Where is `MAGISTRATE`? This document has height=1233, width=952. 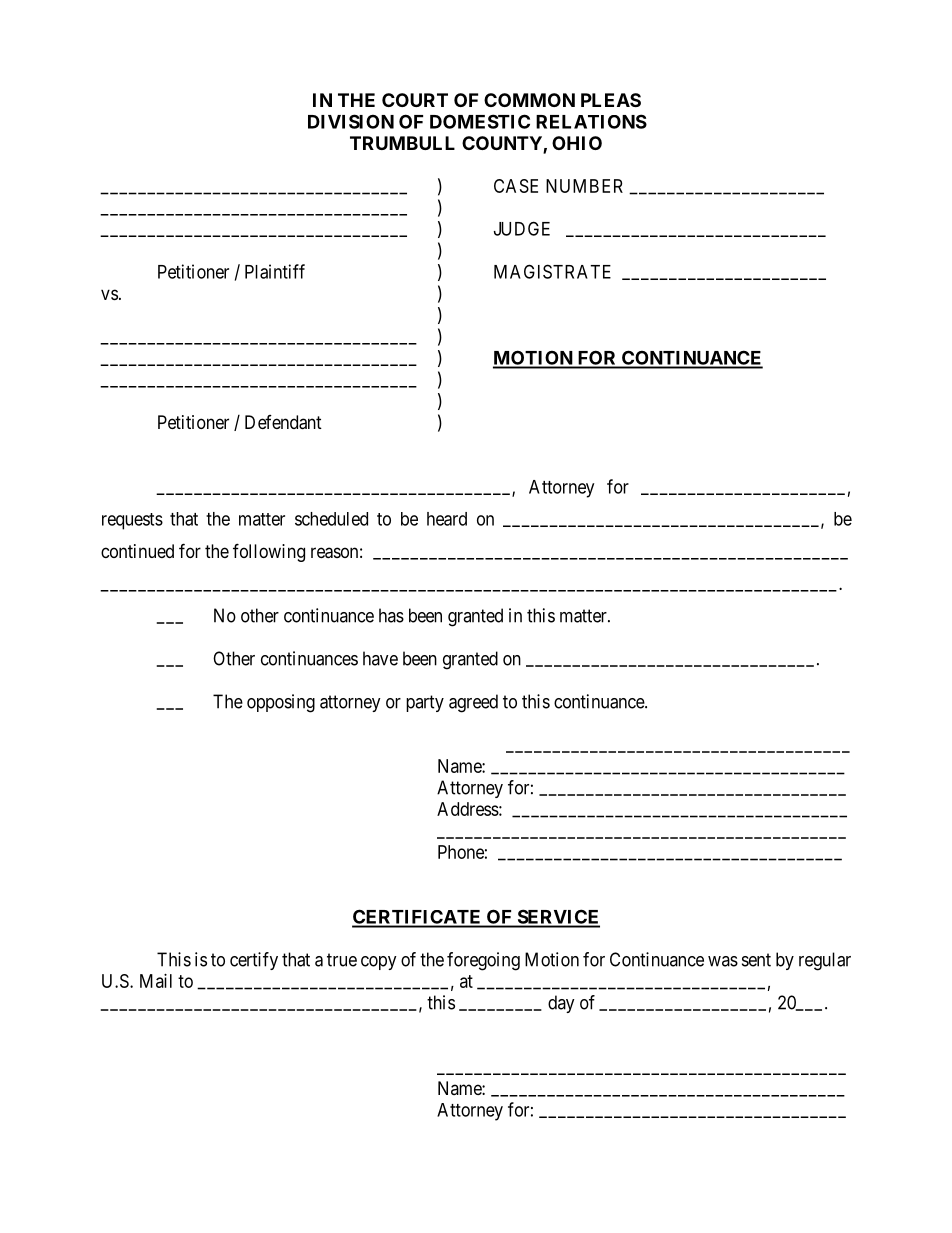 MAGISTRATE is located at coordinates (552, 271).
